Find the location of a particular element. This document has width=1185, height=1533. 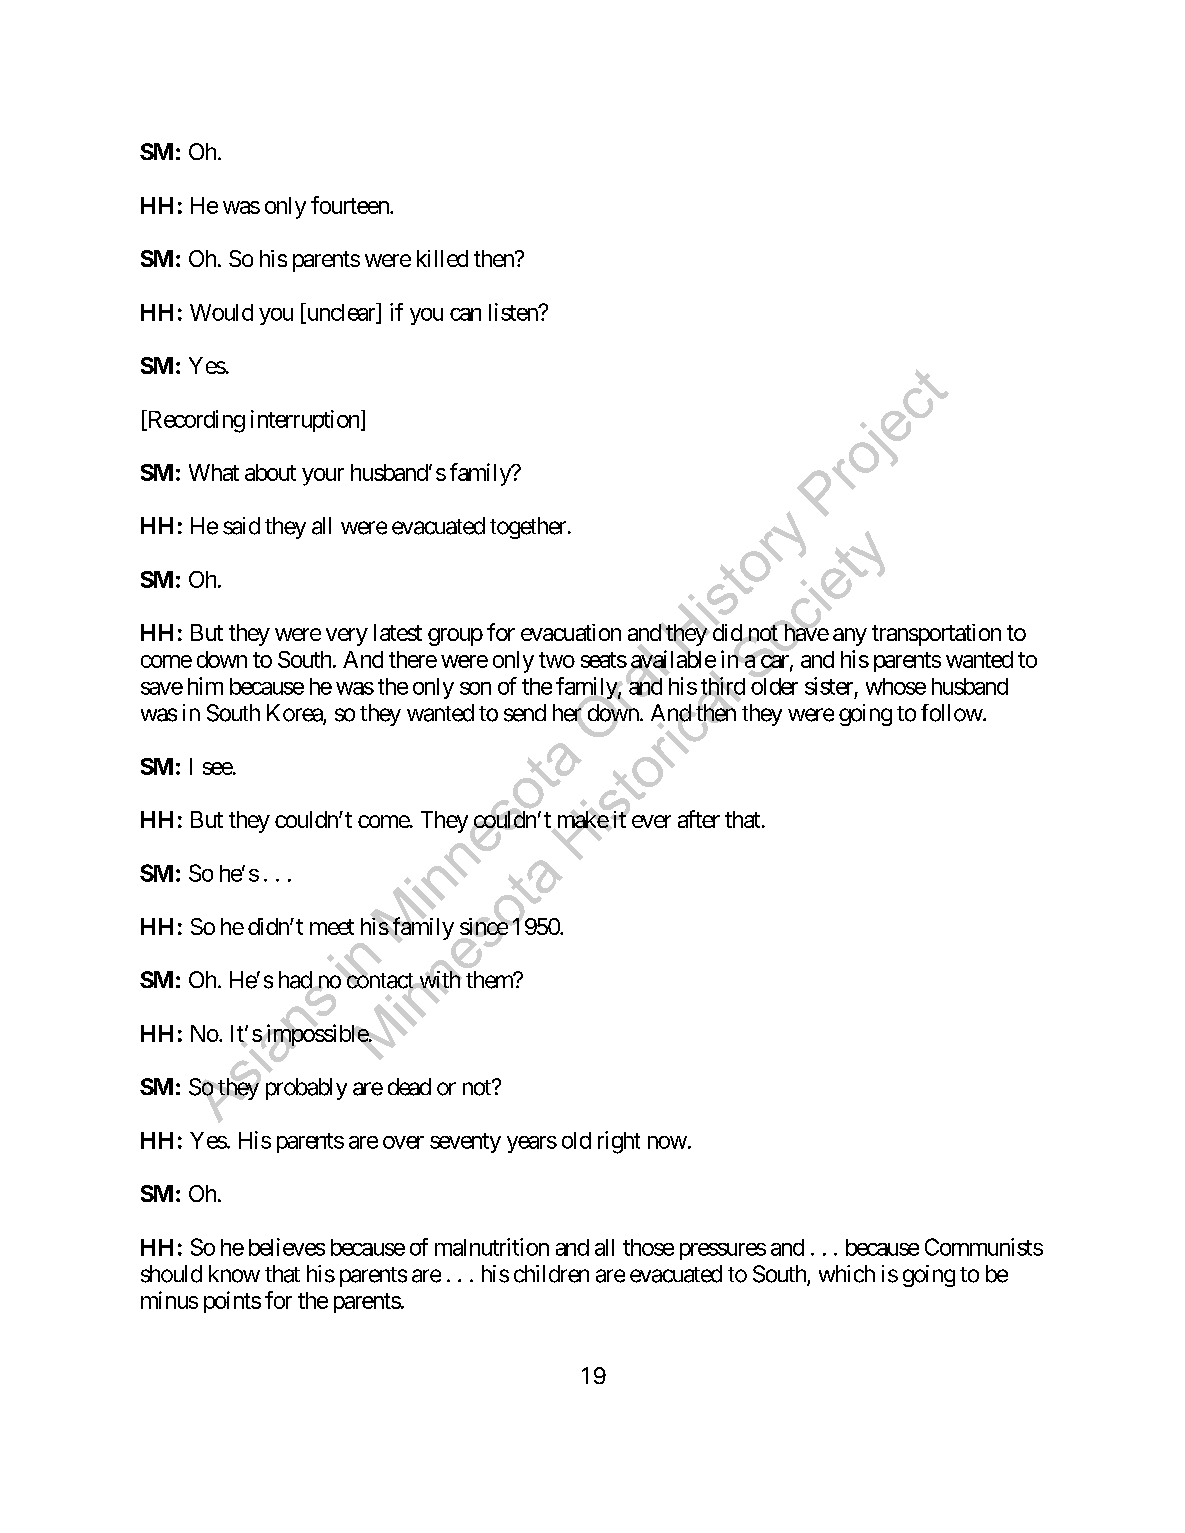

know is located at coordinates (234, 1274).
